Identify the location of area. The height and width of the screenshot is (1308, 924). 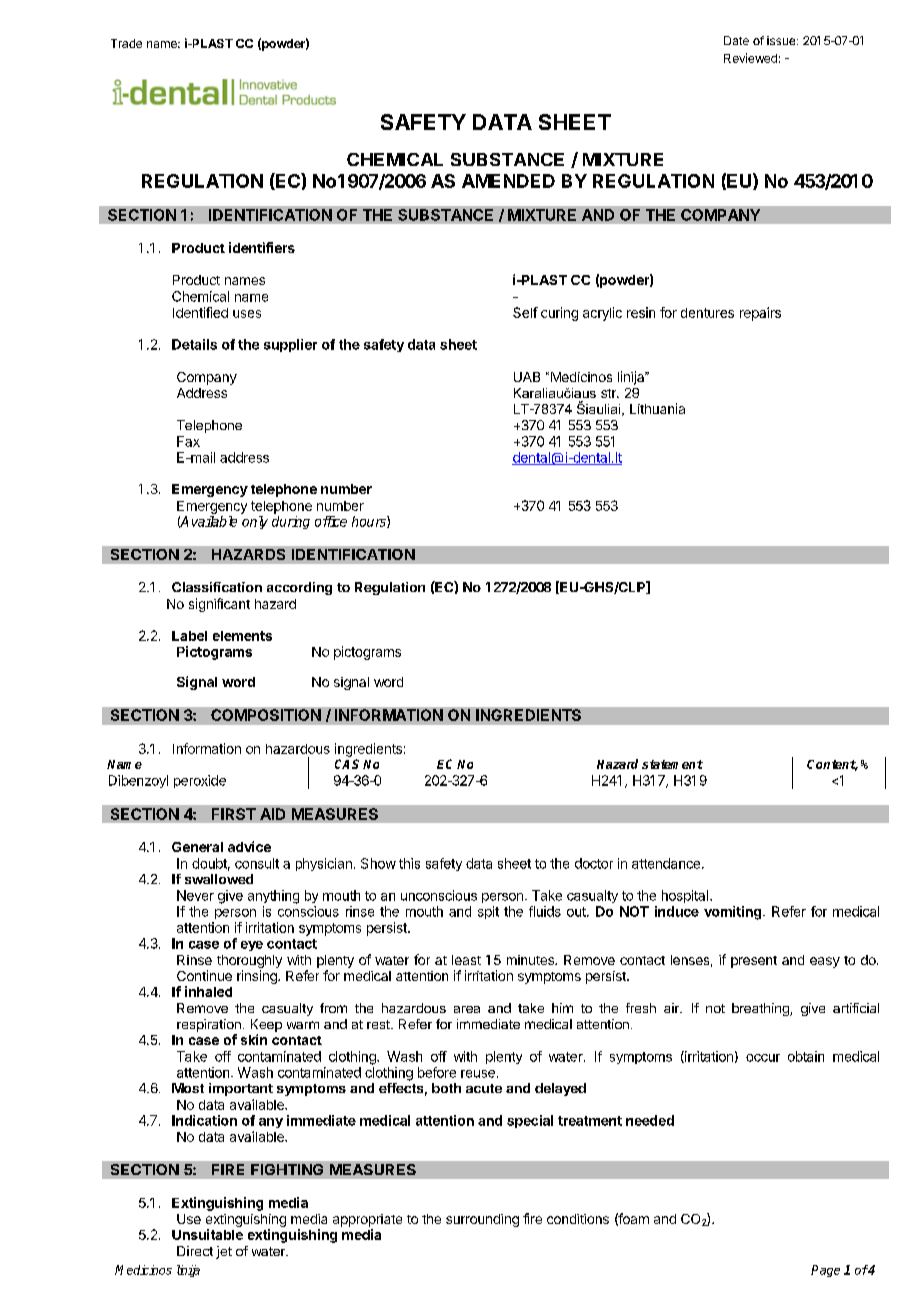
(467, 1009).
